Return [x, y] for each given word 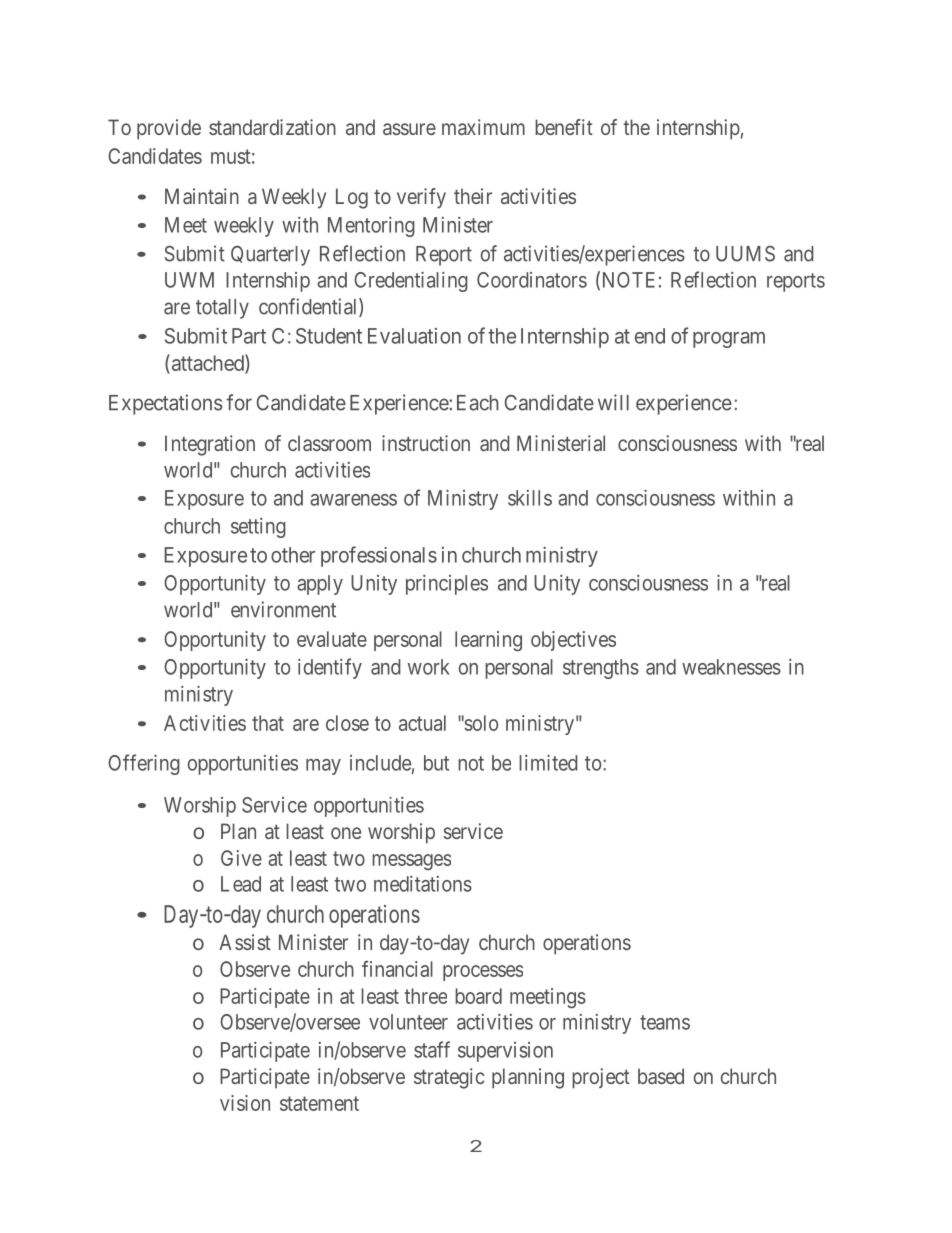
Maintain [202, 196]
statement [319, 1103]
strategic [449, 1078]
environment [283, 609]
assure [409, 129]
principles [447, 585]
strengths [601, 669]
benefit [564, 127]
